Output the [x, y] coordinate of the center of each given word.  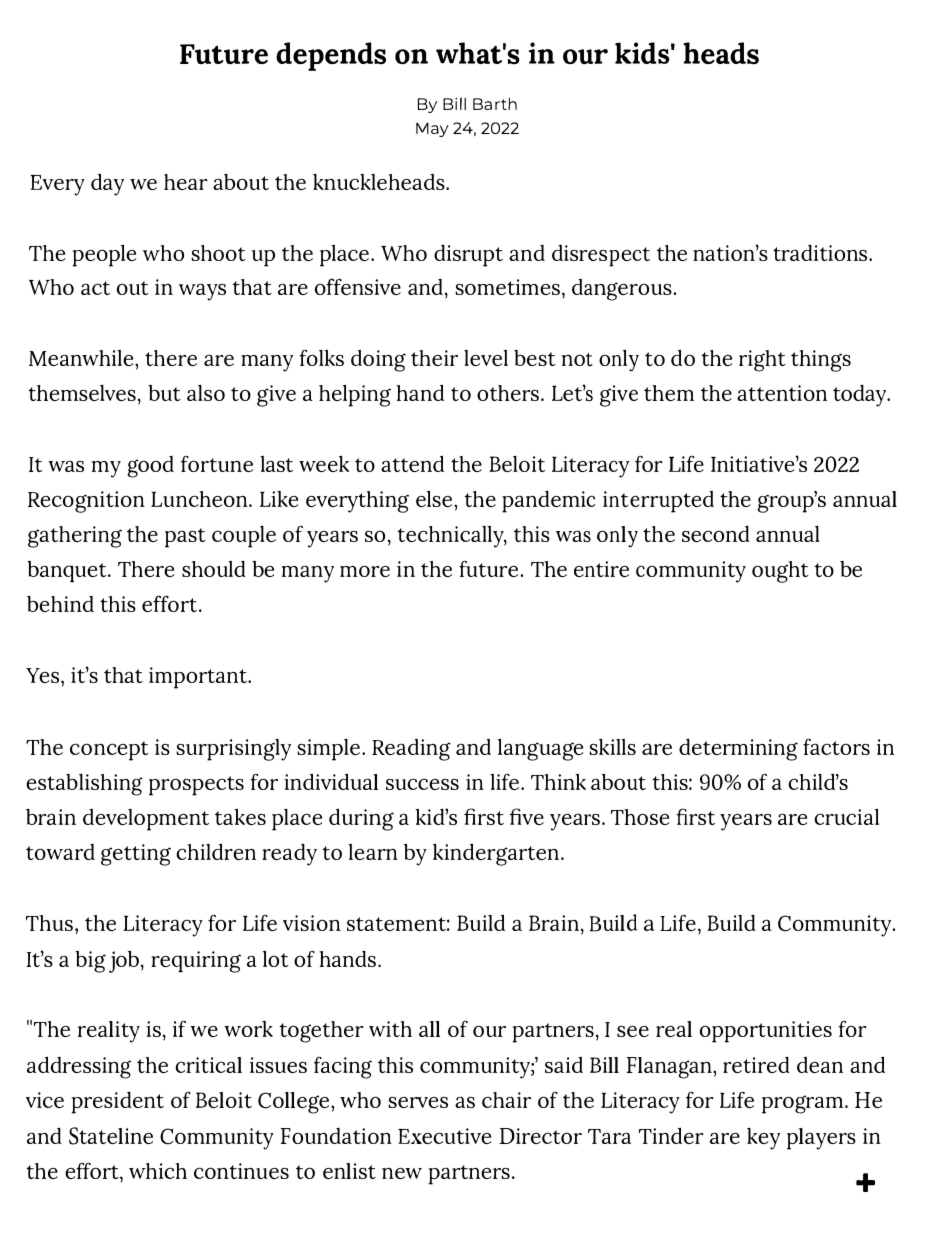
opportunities [766, 1032]
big [90, 962]
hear [186, 182]
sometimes [509, 287]
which [158, 1171]
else [435, 498]
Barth [495, 104]
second [716, 533]
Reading [411, 750]
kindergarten [497, 854]
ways [202, 292]
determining [738, 749]
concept [109, 751]
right [762, 361]
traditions [821, 252]
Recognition [86, 502]
